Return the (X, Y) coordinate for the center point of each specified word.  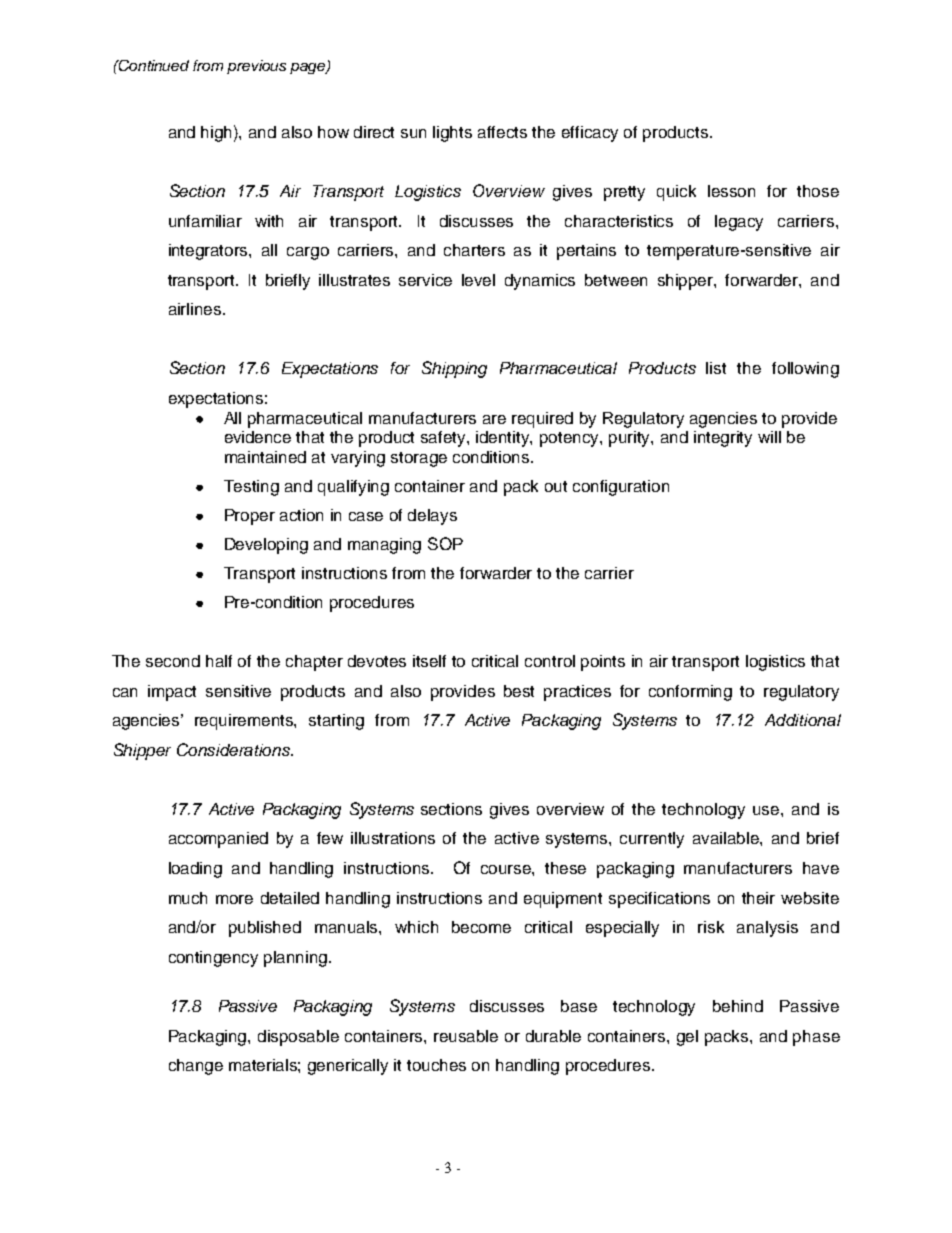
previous (256, 67)
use (767, 810)
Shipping (454, 369)
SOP (445, 543)
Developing (266, 546)
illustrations (393, 838)
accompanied (218, 840)
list (716, 368)
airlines (196, 309)
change (196, 1067)
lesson (731, 191)
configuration (621, 488)
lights (452, 134)
